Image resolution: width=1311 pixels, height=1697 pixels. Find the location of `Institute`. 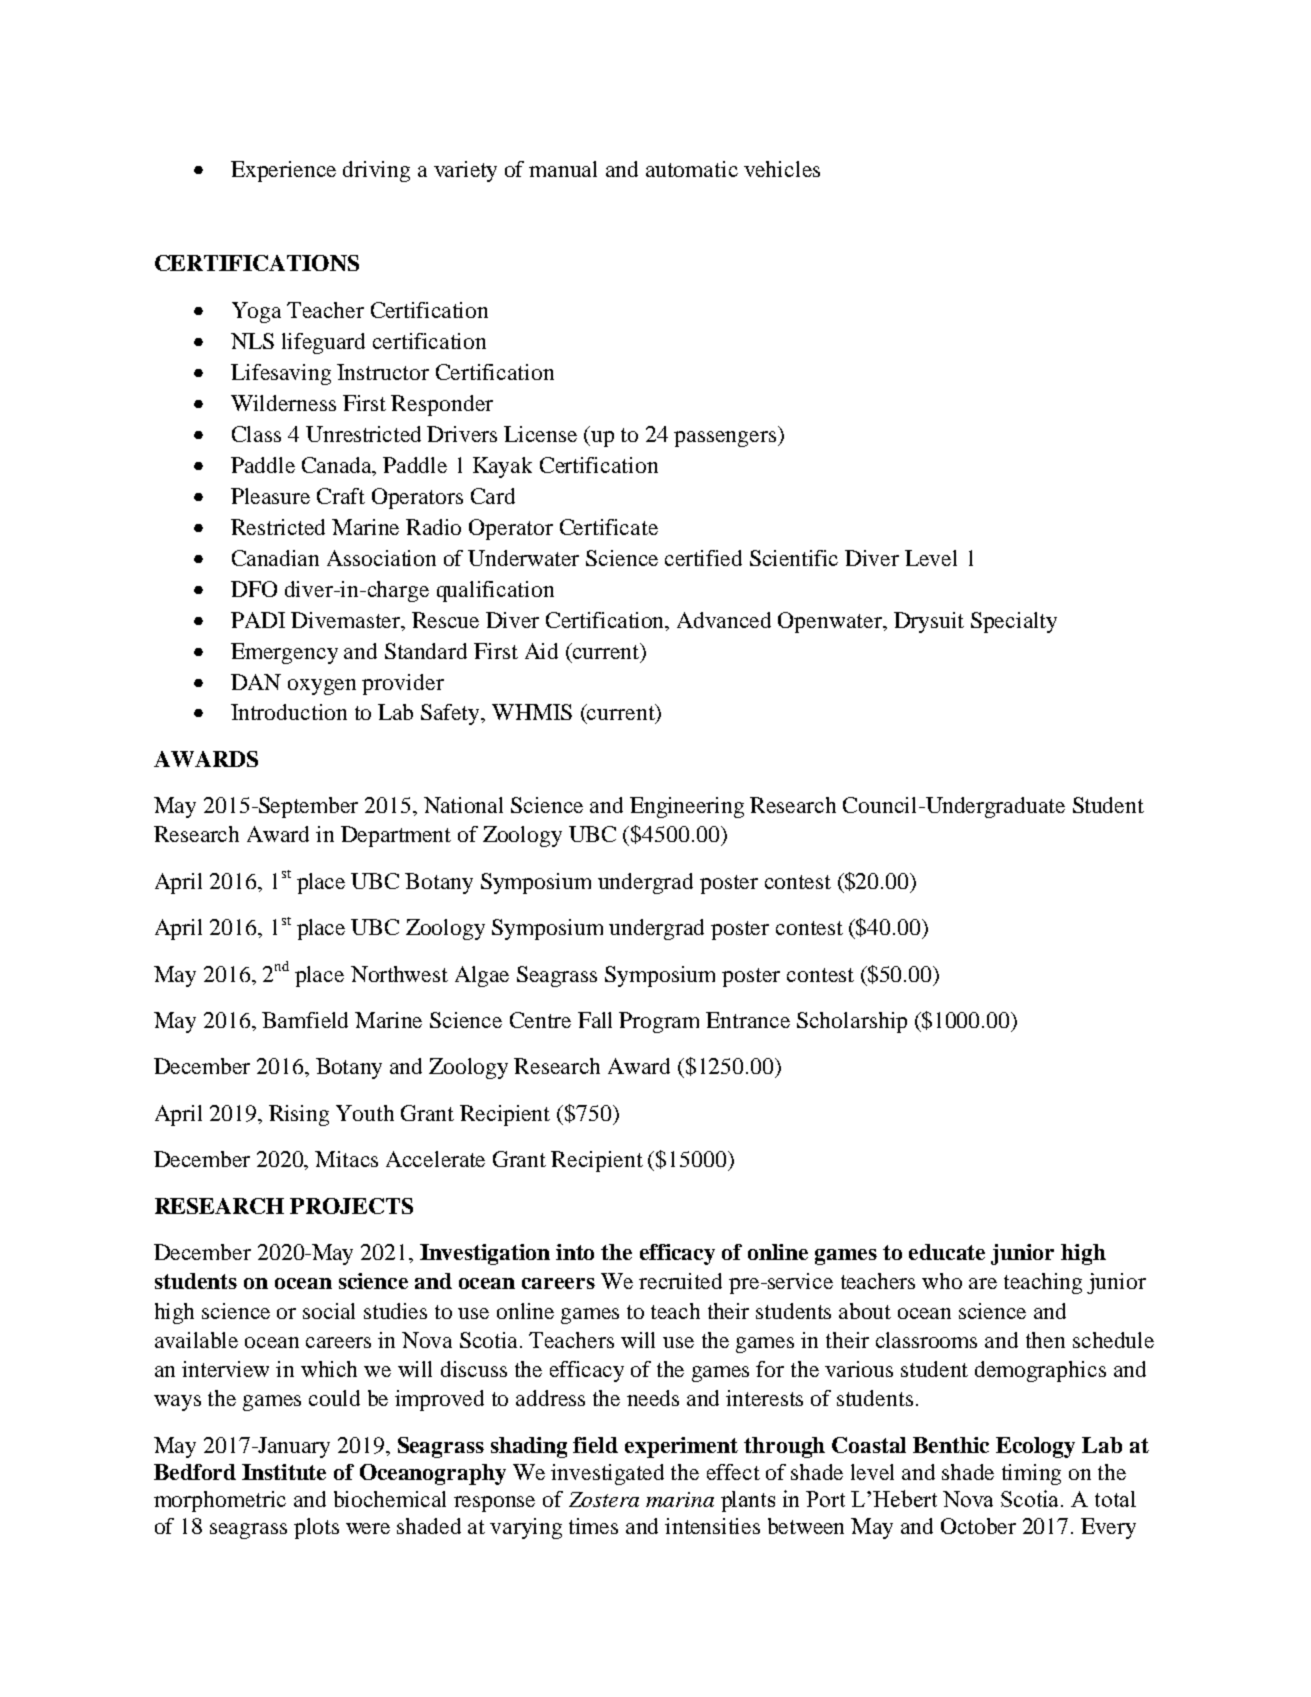

Institute is located at coordinates (284, 1472).
